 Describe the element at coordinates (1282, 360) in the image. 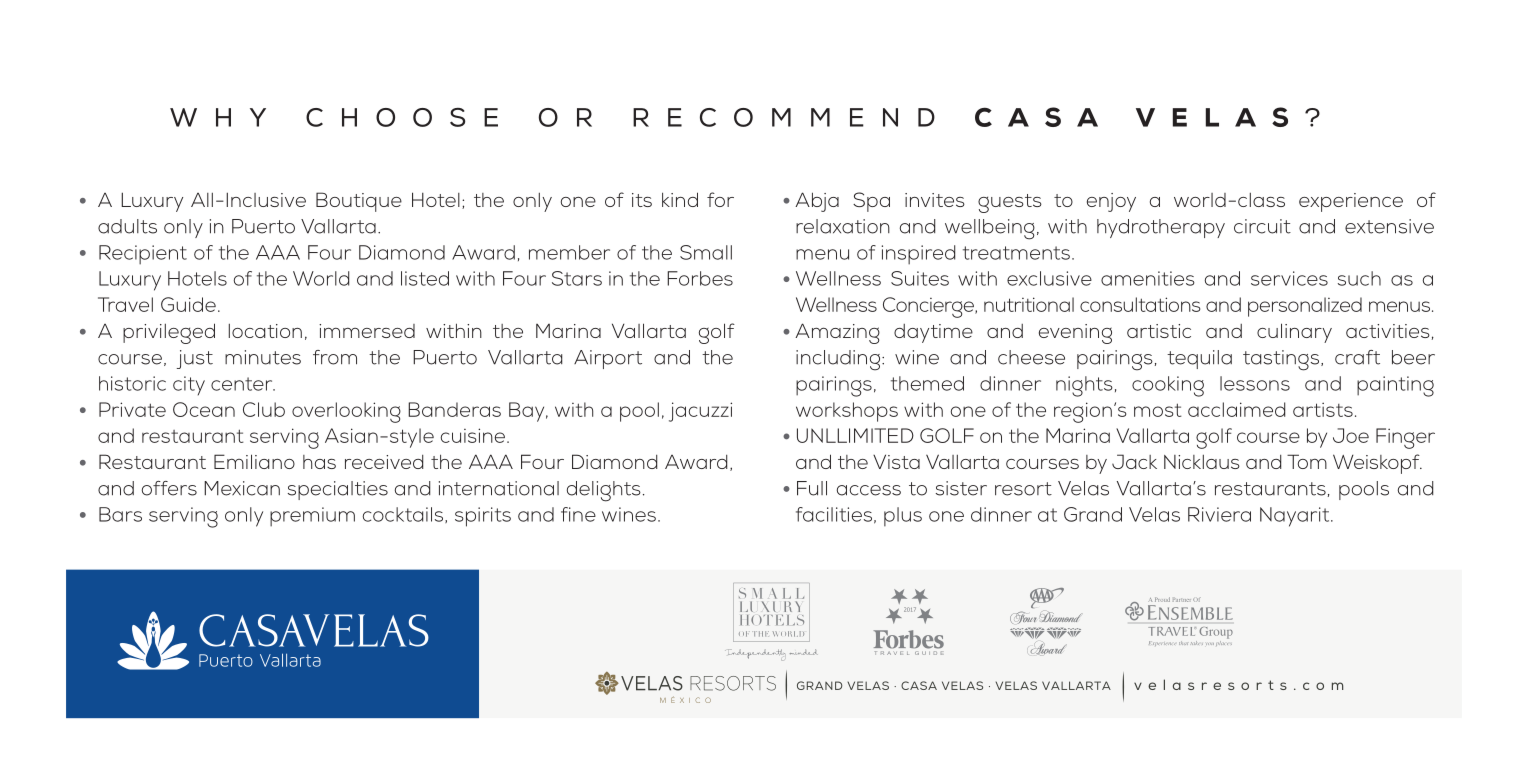

I see `tastings` at that location.
